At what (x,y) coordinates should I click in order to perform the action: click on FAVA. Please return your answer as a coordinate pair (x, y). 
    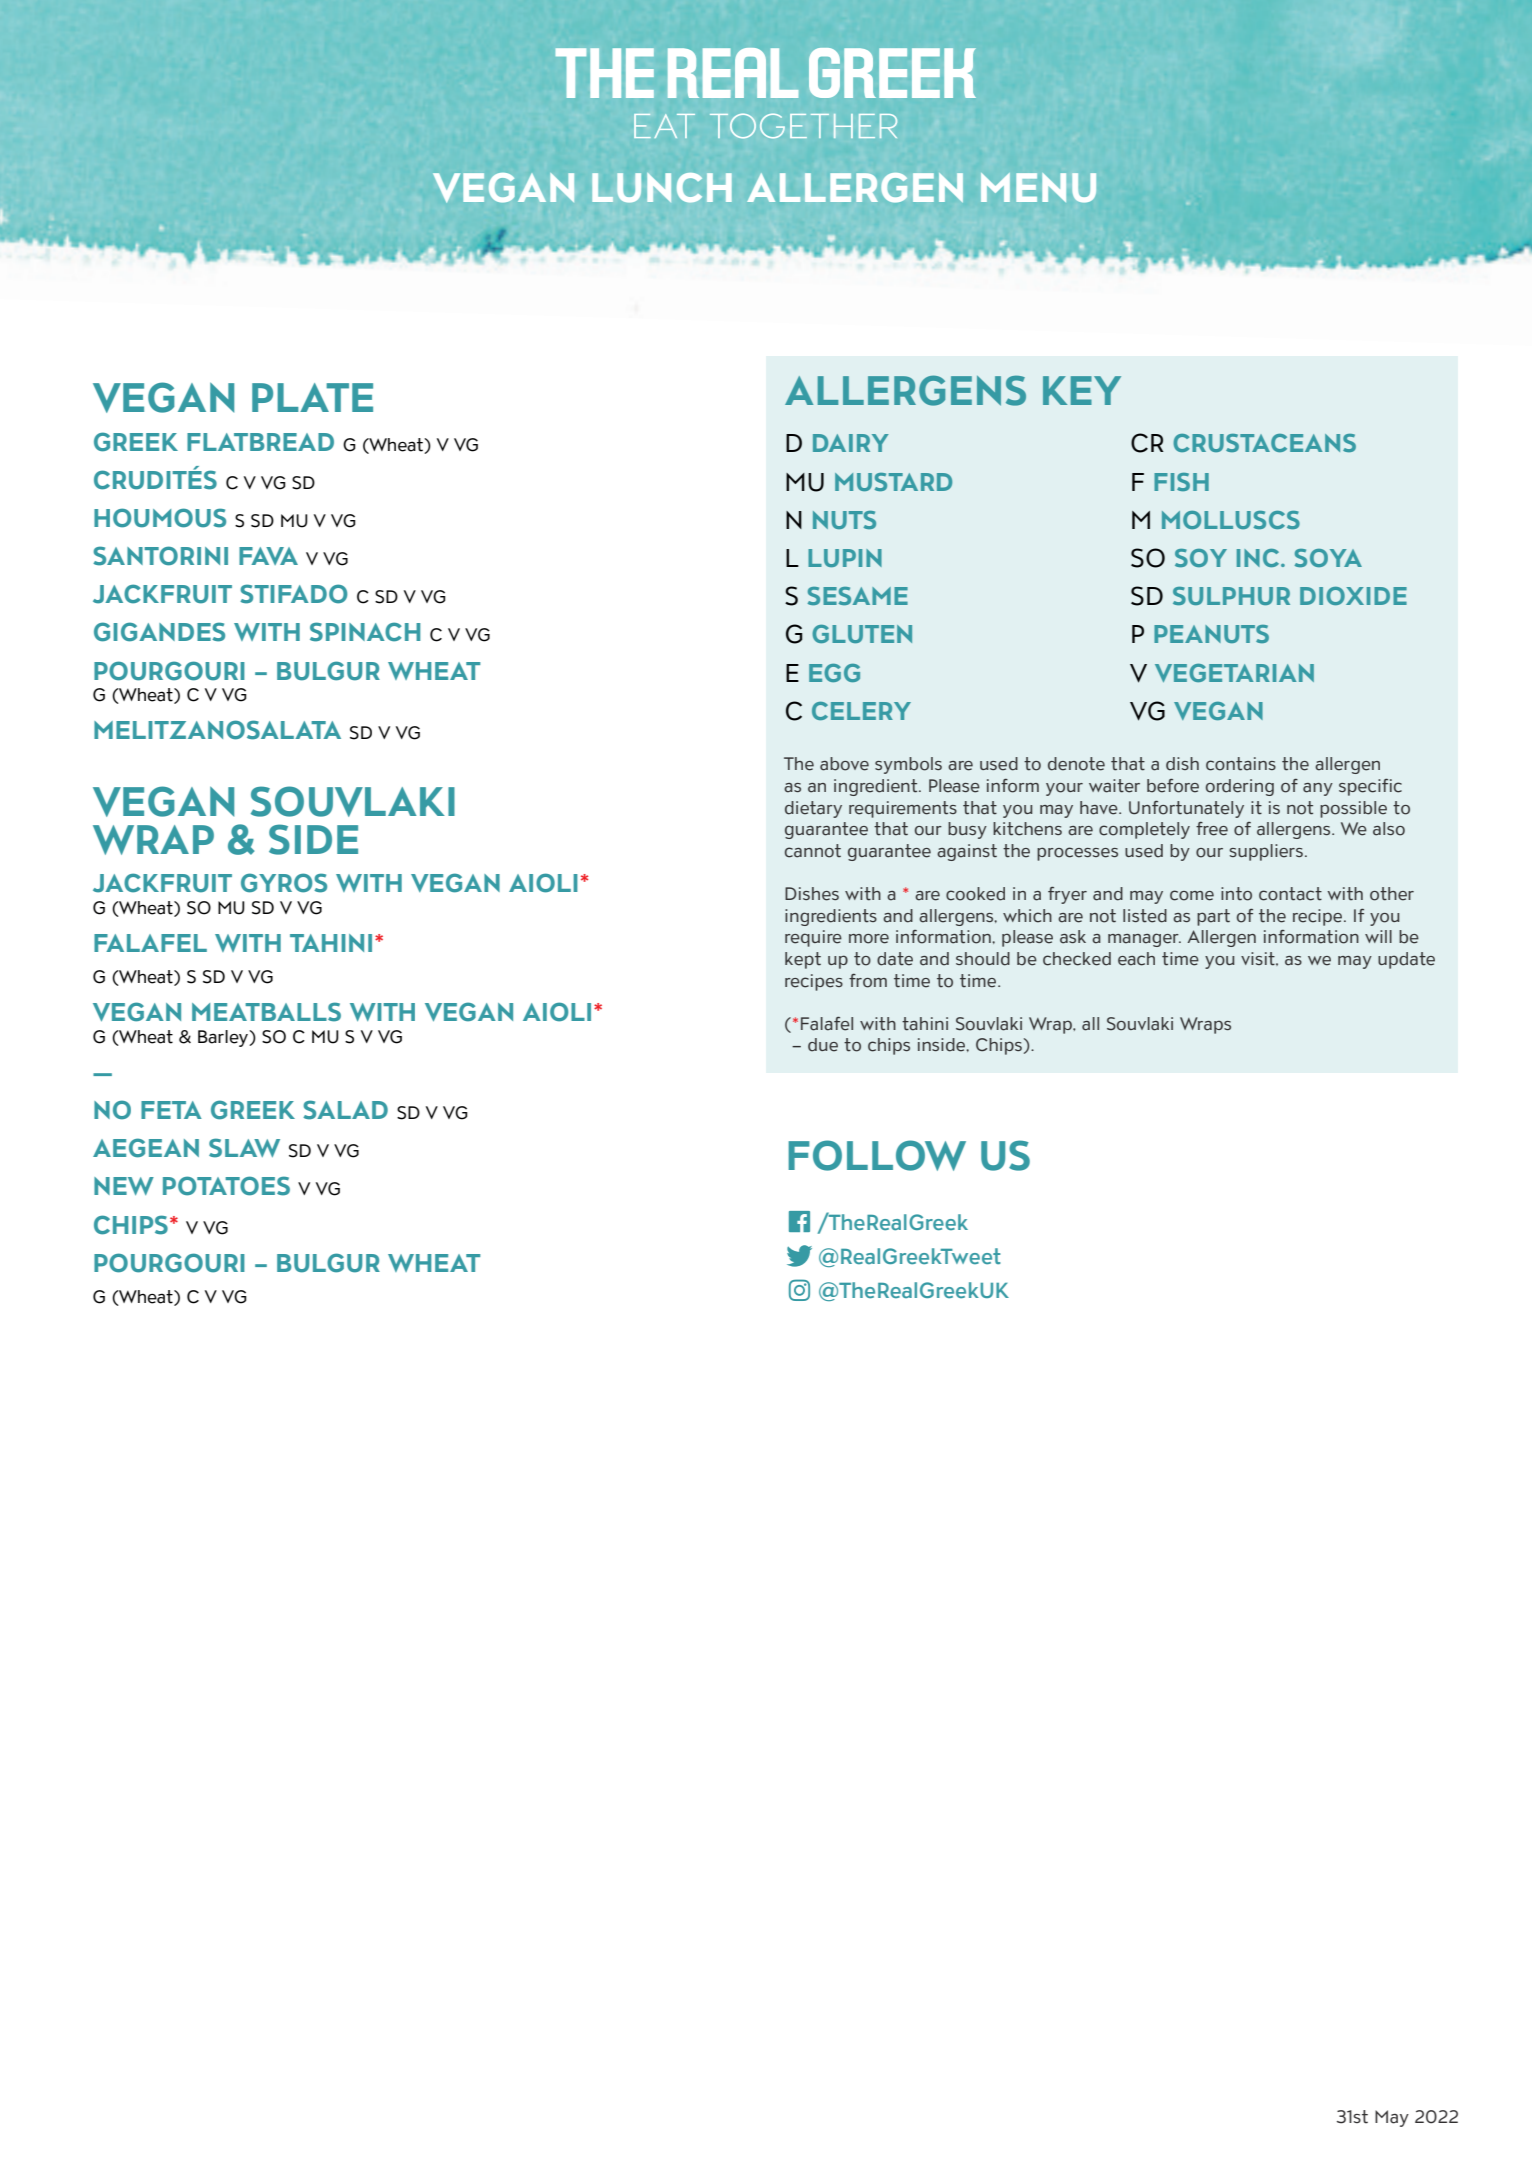
    Looking at the image, I should click on (268, 556).
